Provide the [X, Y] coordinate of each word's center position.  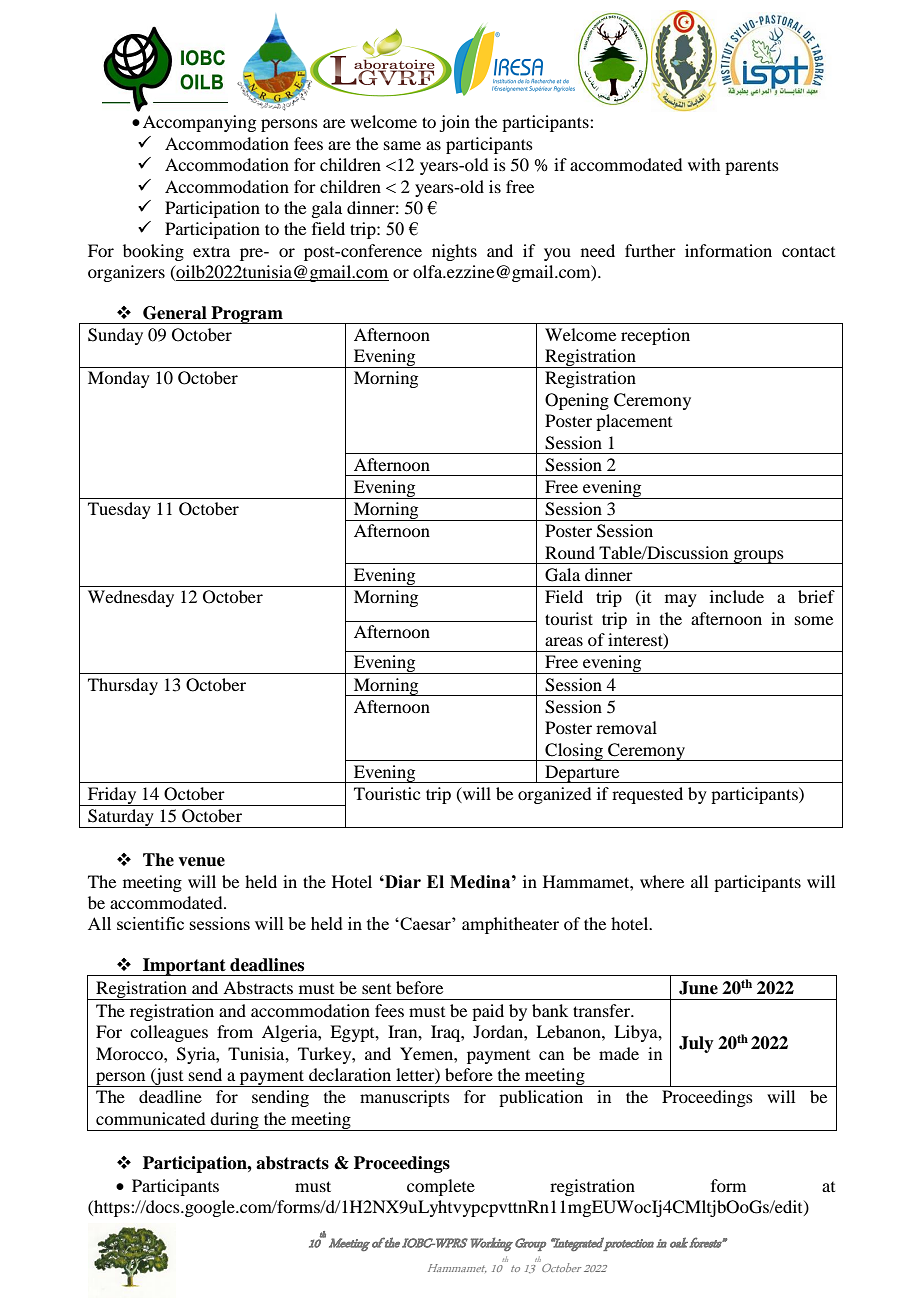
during [235, 1121]
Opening [577, 401]
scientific [150, 923]
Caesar [425, 923]
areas [564, 641]
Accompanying [199, 123]
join [454, 123]
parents [752, 167]
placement [634, 422]
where [662, 881]
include [737, 596]
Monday [119, 379]
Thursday [123, 686]
